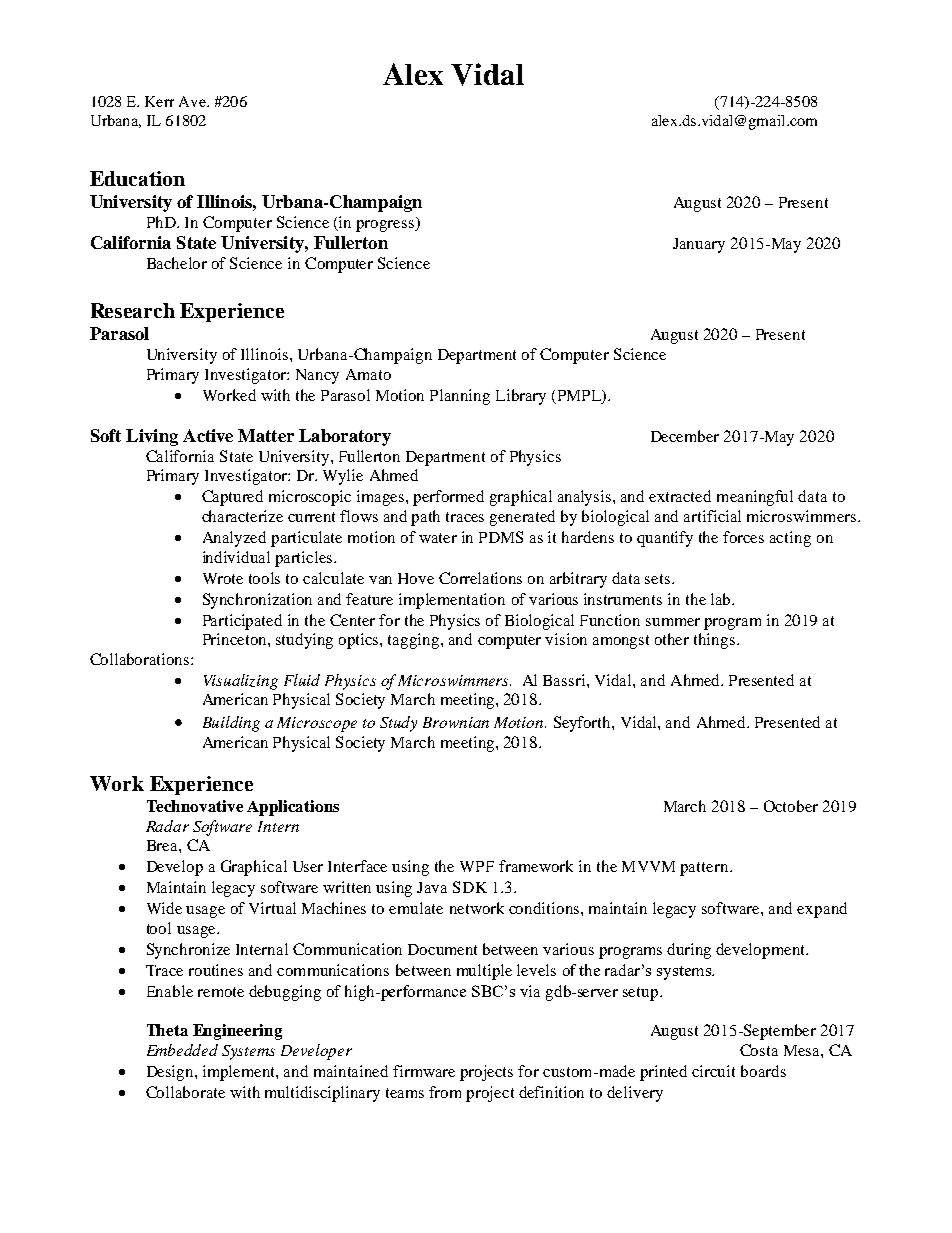  I want to click on Active, so click(208, 435).
